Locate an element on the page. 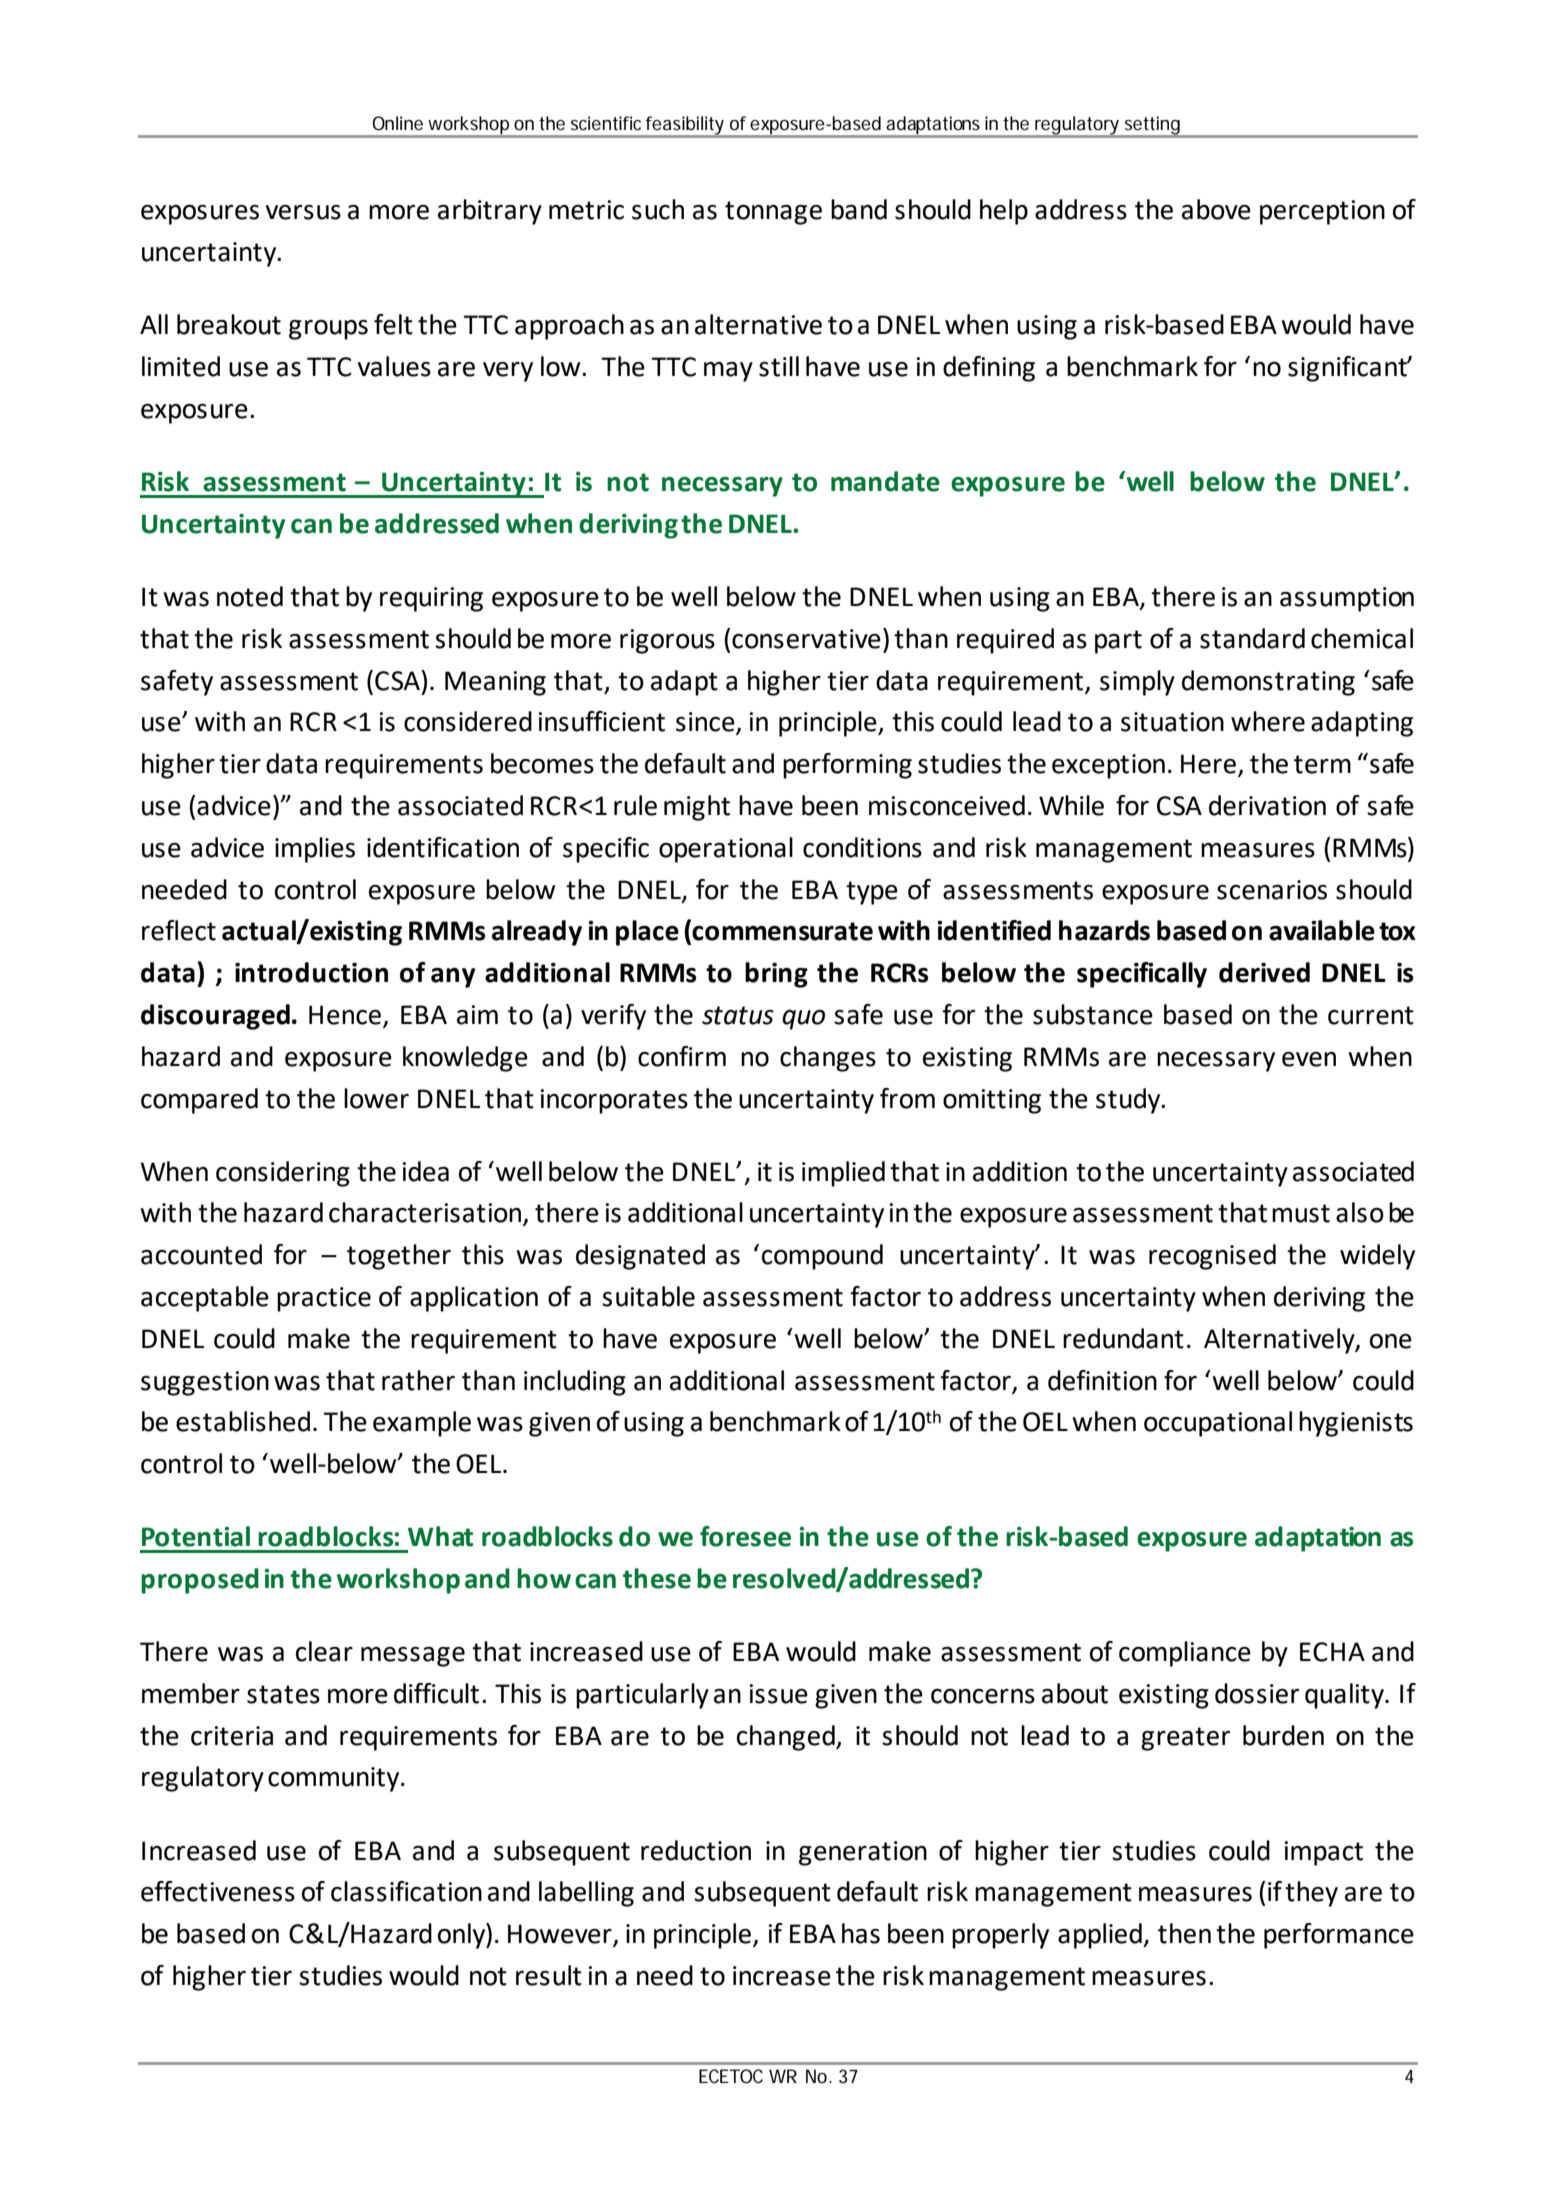  conservative is located at coordinates (806, 639).
